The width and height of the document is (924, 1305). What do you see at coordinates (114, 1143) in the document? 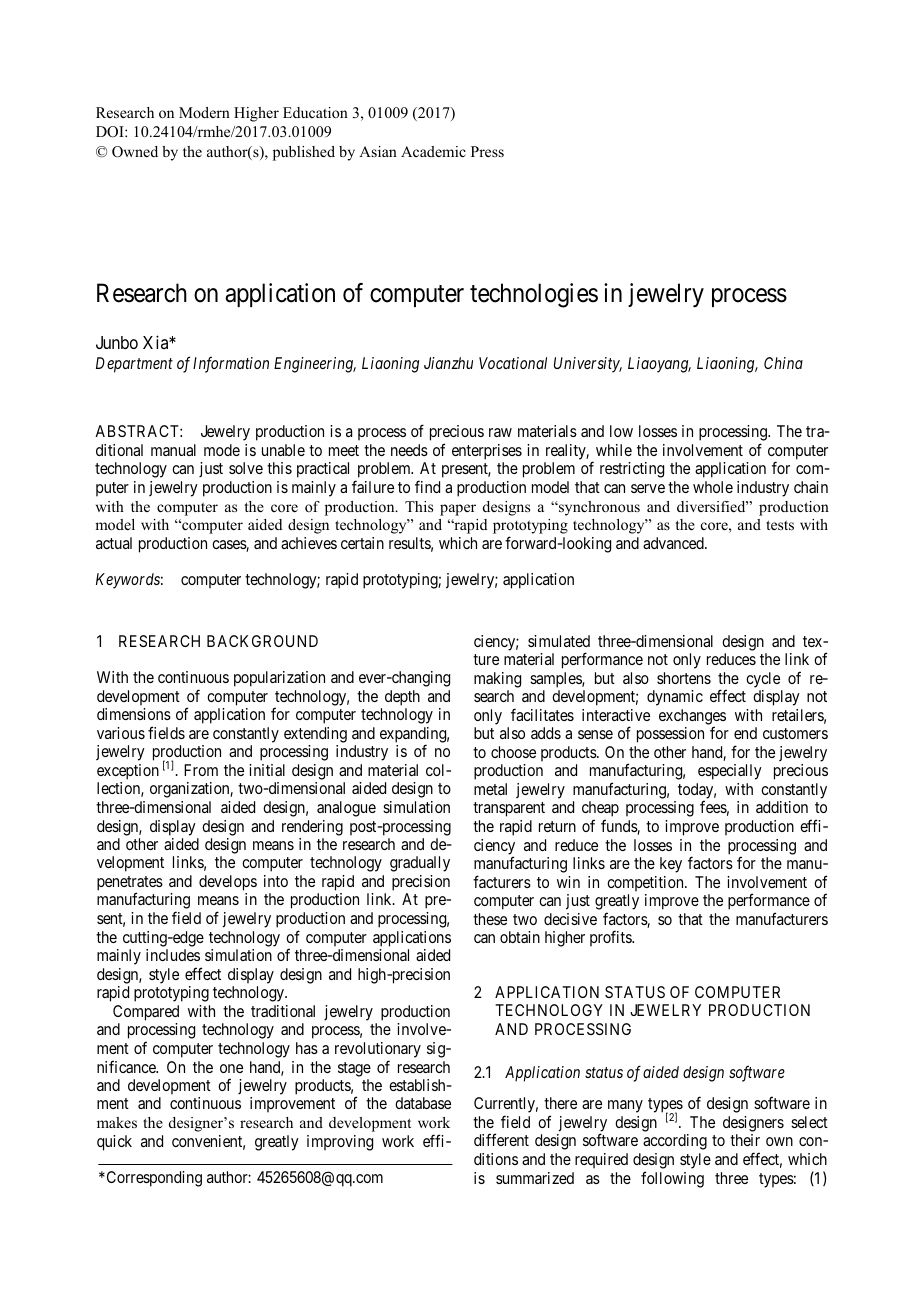
I see `quick` at bounding box center [114, 1143].
